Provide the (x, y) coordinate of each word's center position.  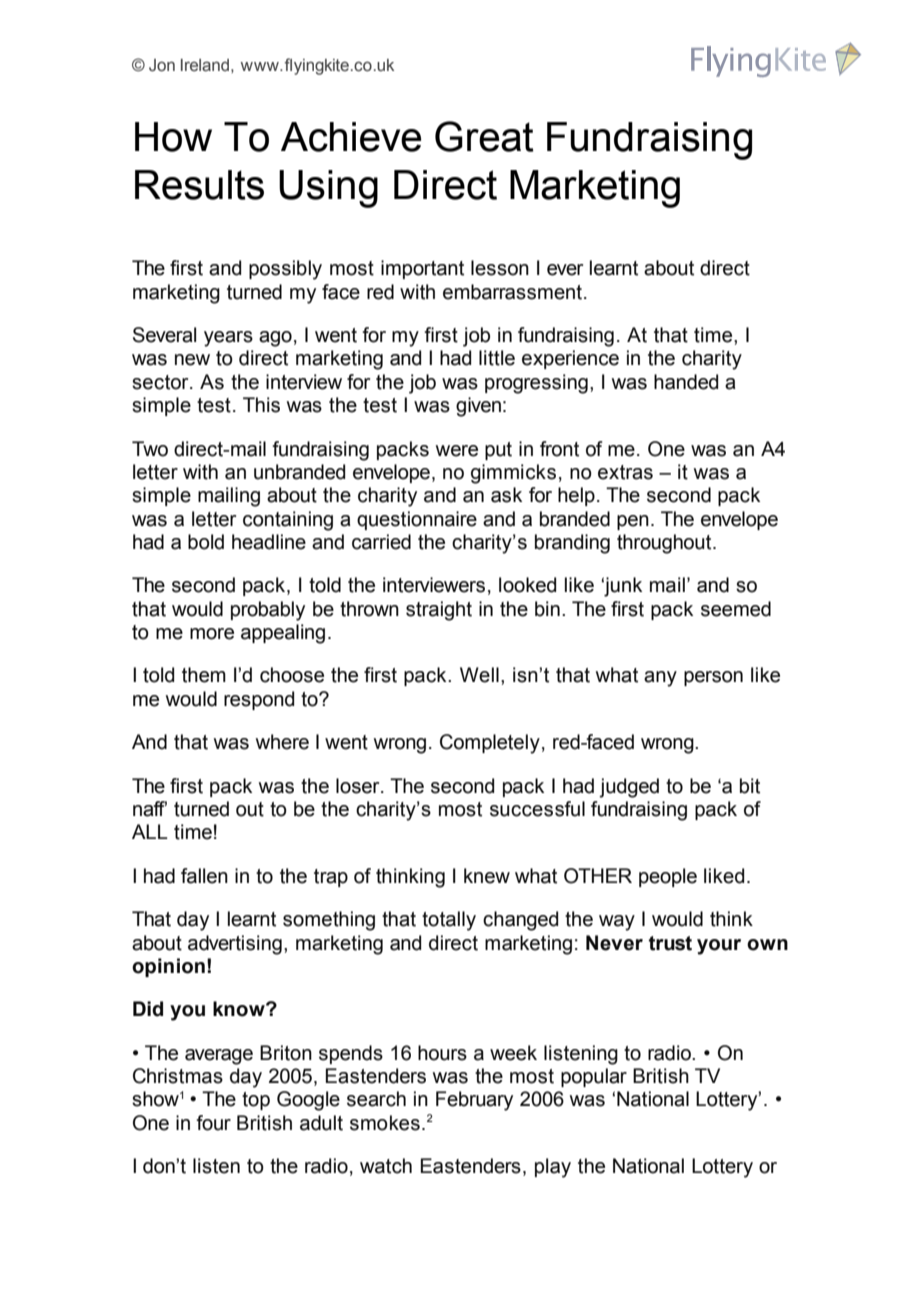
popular (594, 1077)
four (213, 1123)
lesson (500, 268)
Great (484, 136)
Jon (162, 65)
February (474, 1101)
